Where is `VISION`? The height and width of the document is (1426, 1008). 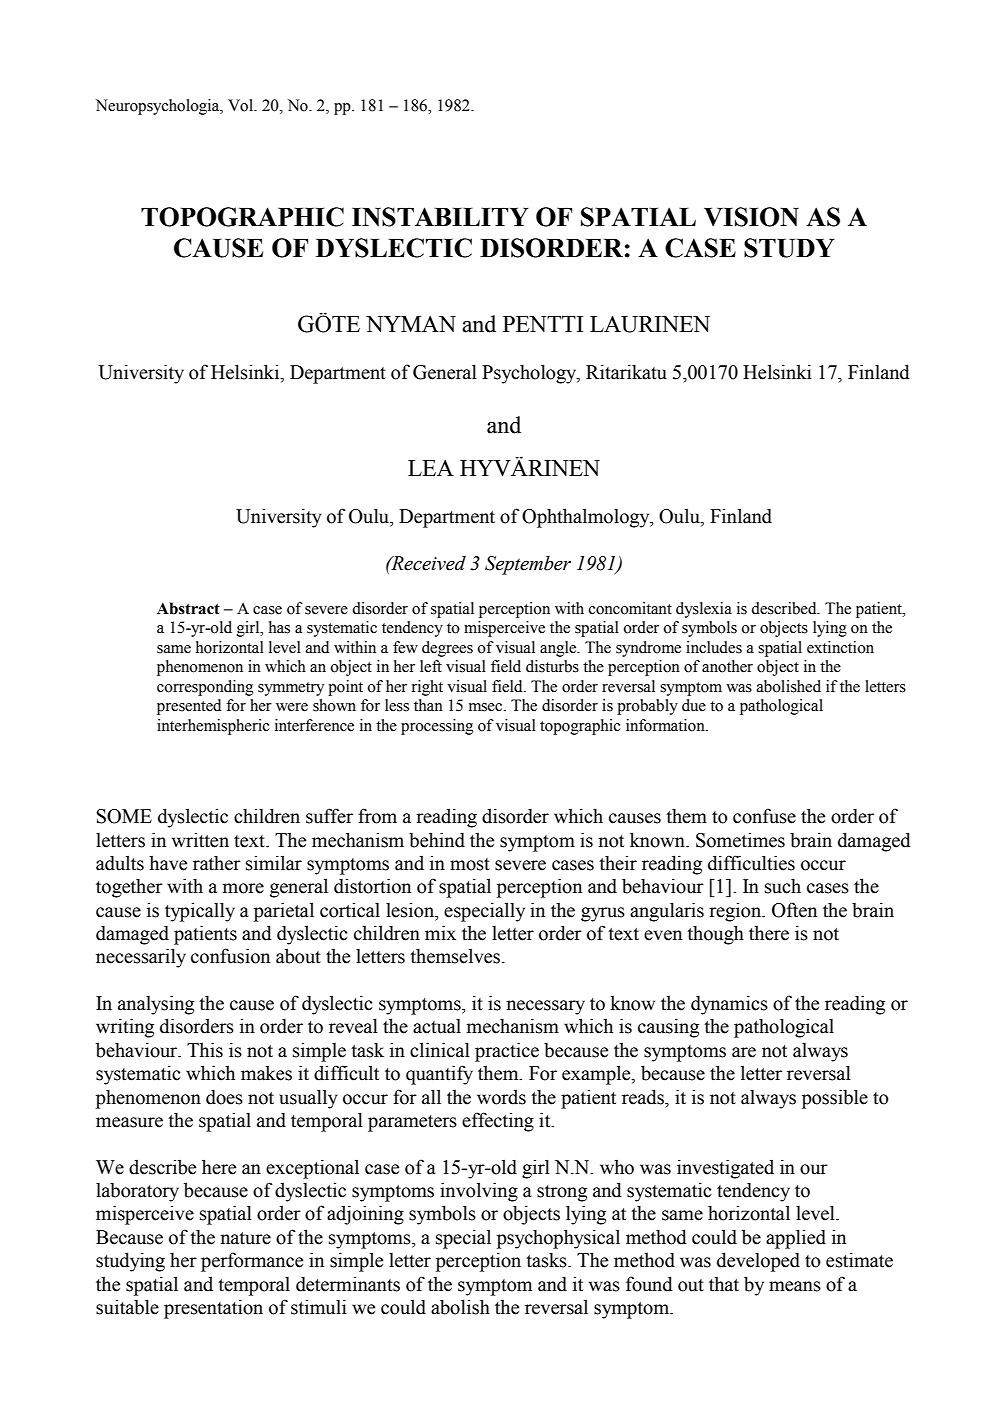 VISION is located at coordinates (751, 217).
